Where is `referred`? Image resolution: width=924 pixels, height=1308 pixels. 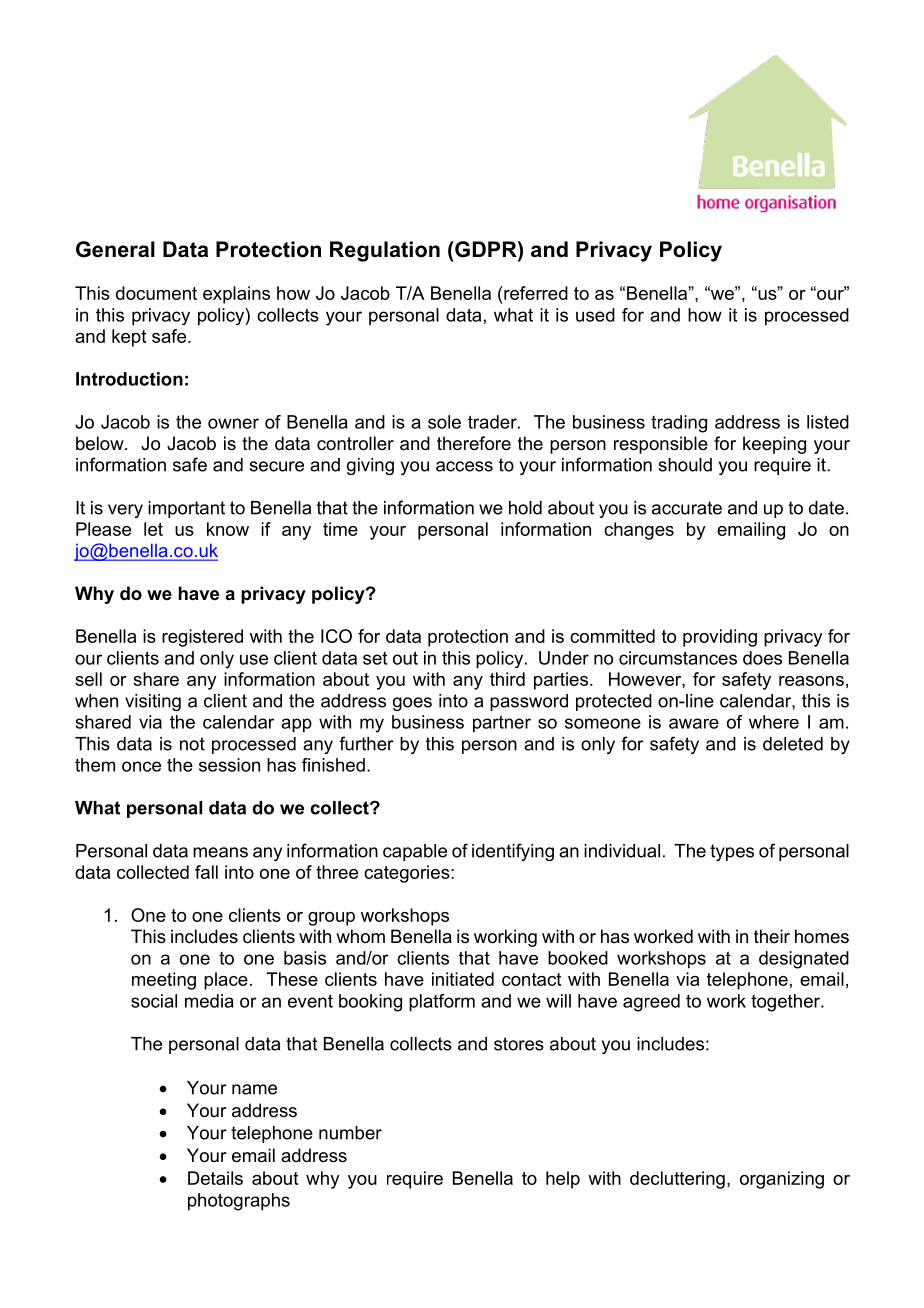
referred is located at coordinates (535, 293).
